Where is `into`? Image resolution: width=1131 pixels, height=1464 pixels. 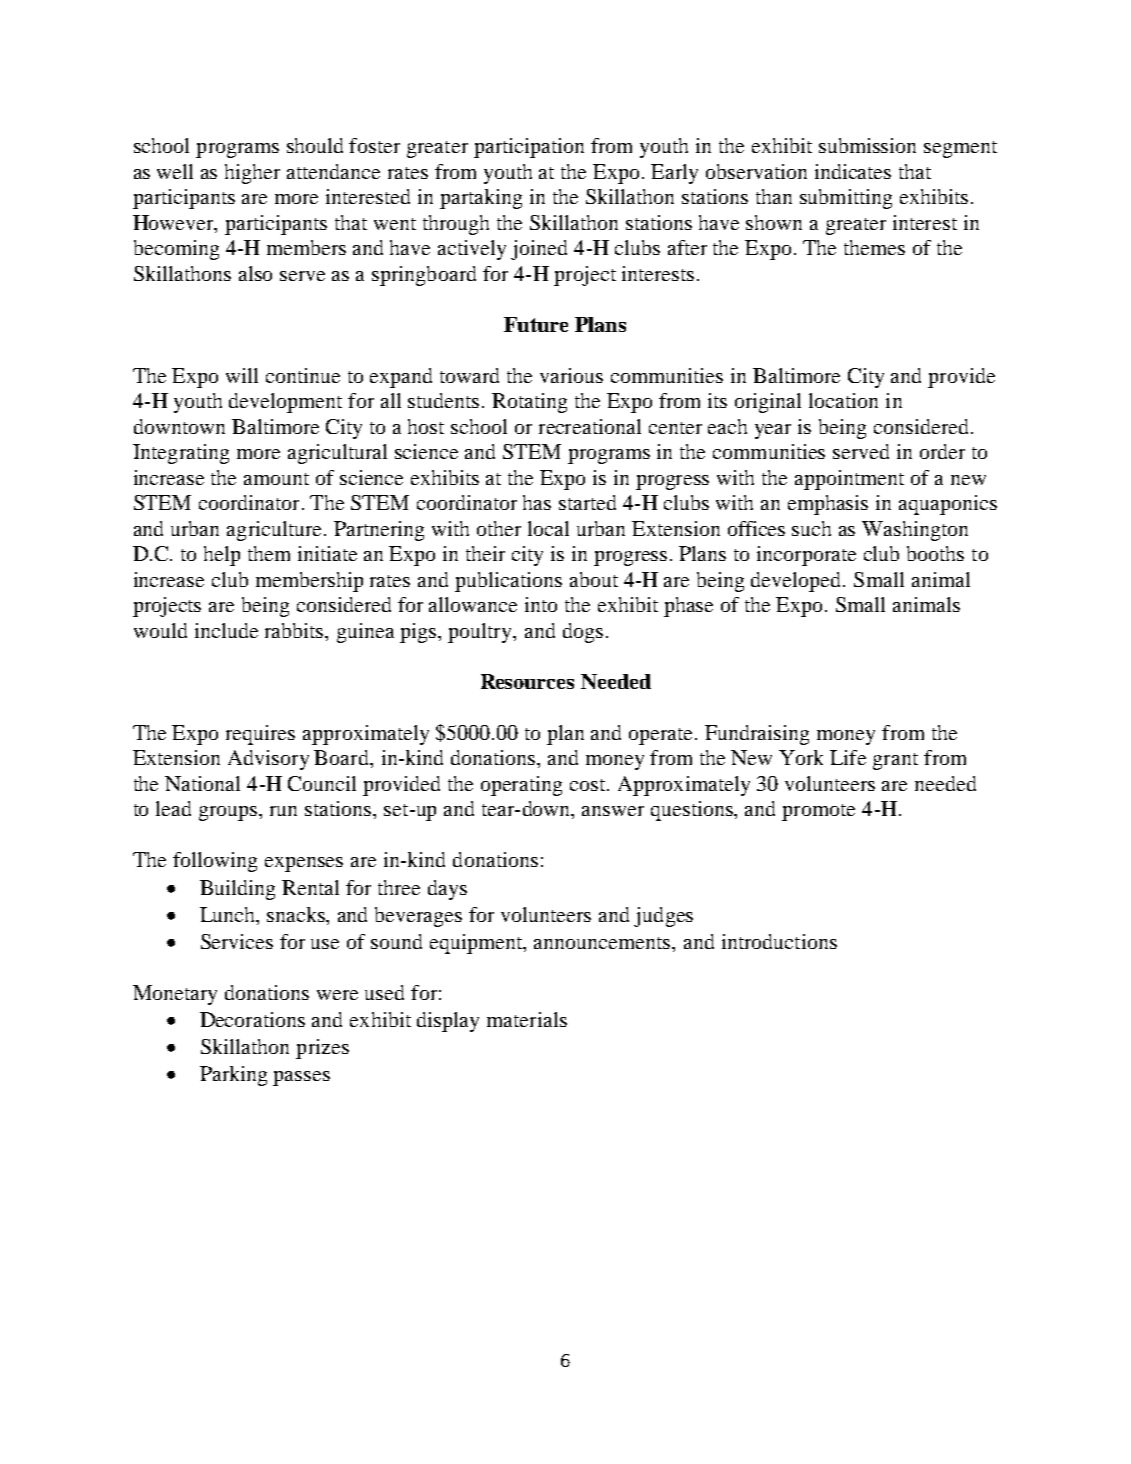
into is located at coordinates (541, 604).
